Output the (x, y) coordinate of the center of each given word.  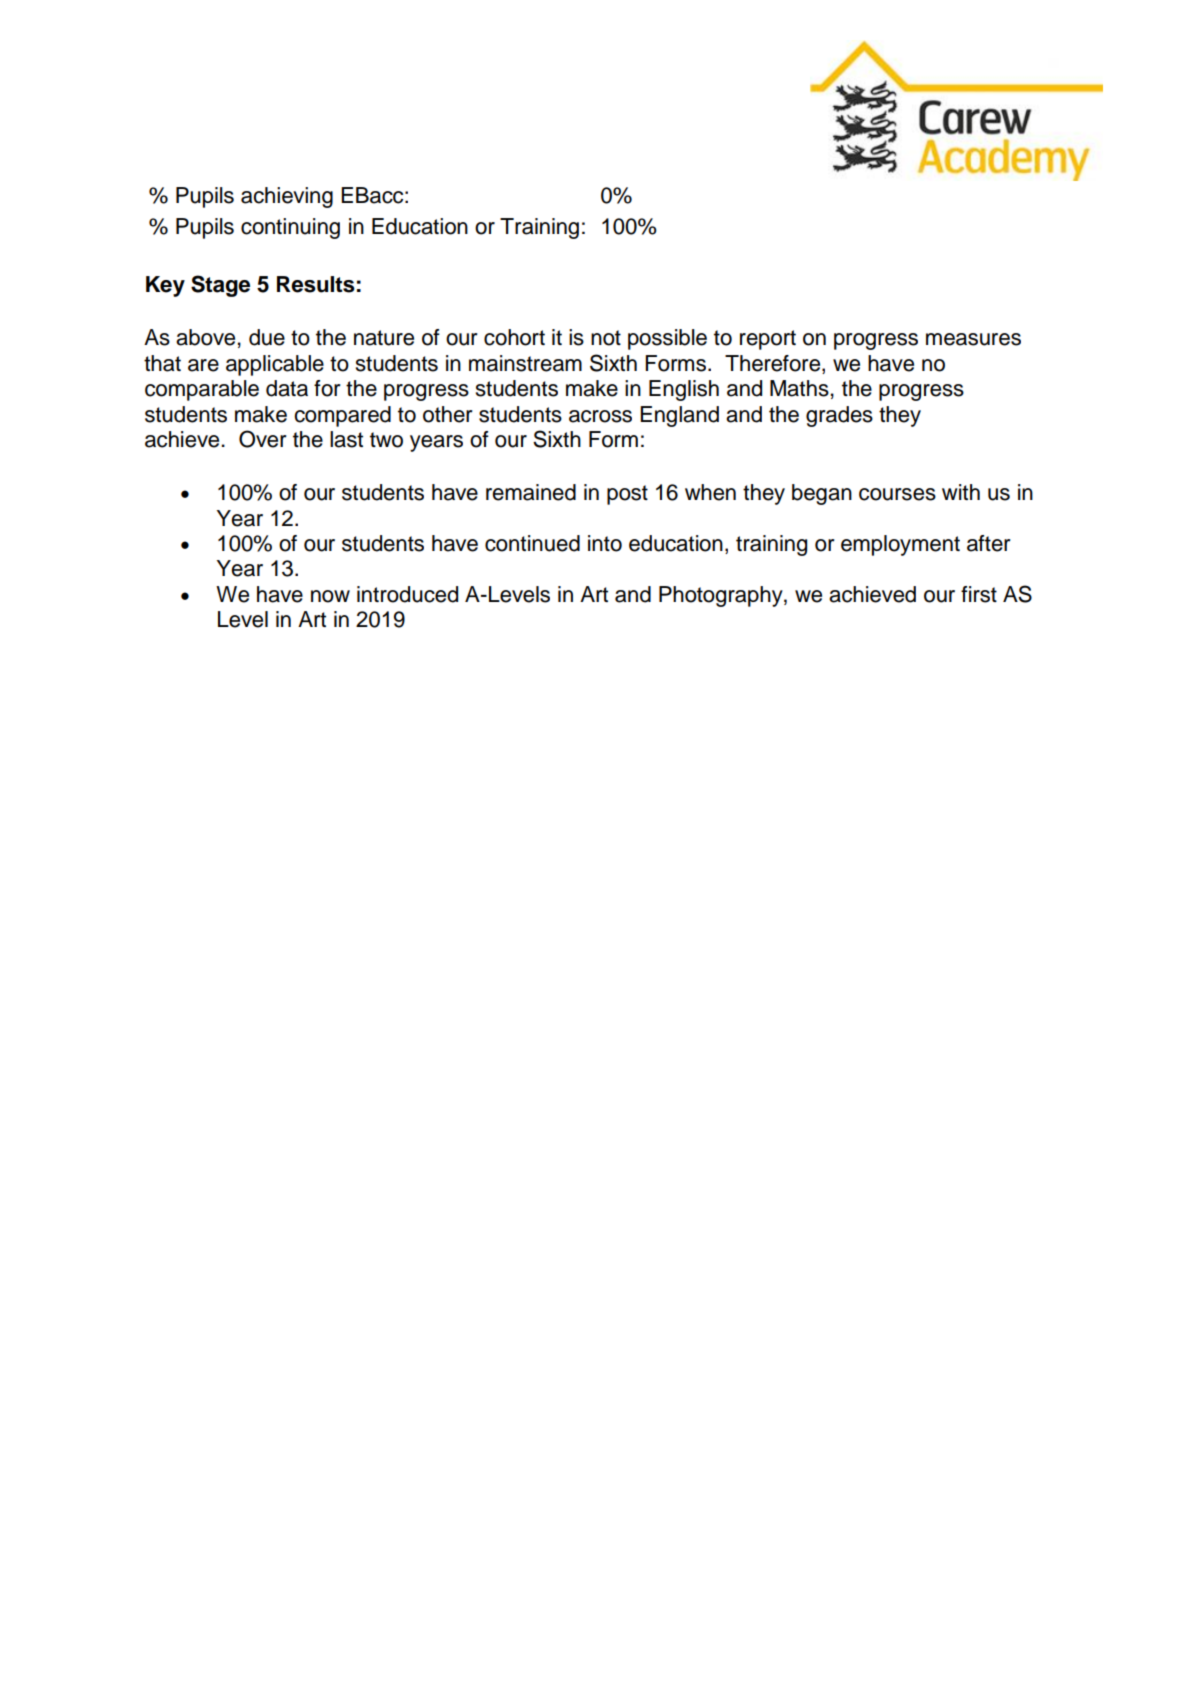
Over (263, 439)
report (768, 340)
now (330, 596)
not (606, 338)
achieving (287, 197)
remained (531, 492)
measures (973, 339)
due (267, 337)
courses (897, 494)
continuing (290, 228)
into (605, 543)
